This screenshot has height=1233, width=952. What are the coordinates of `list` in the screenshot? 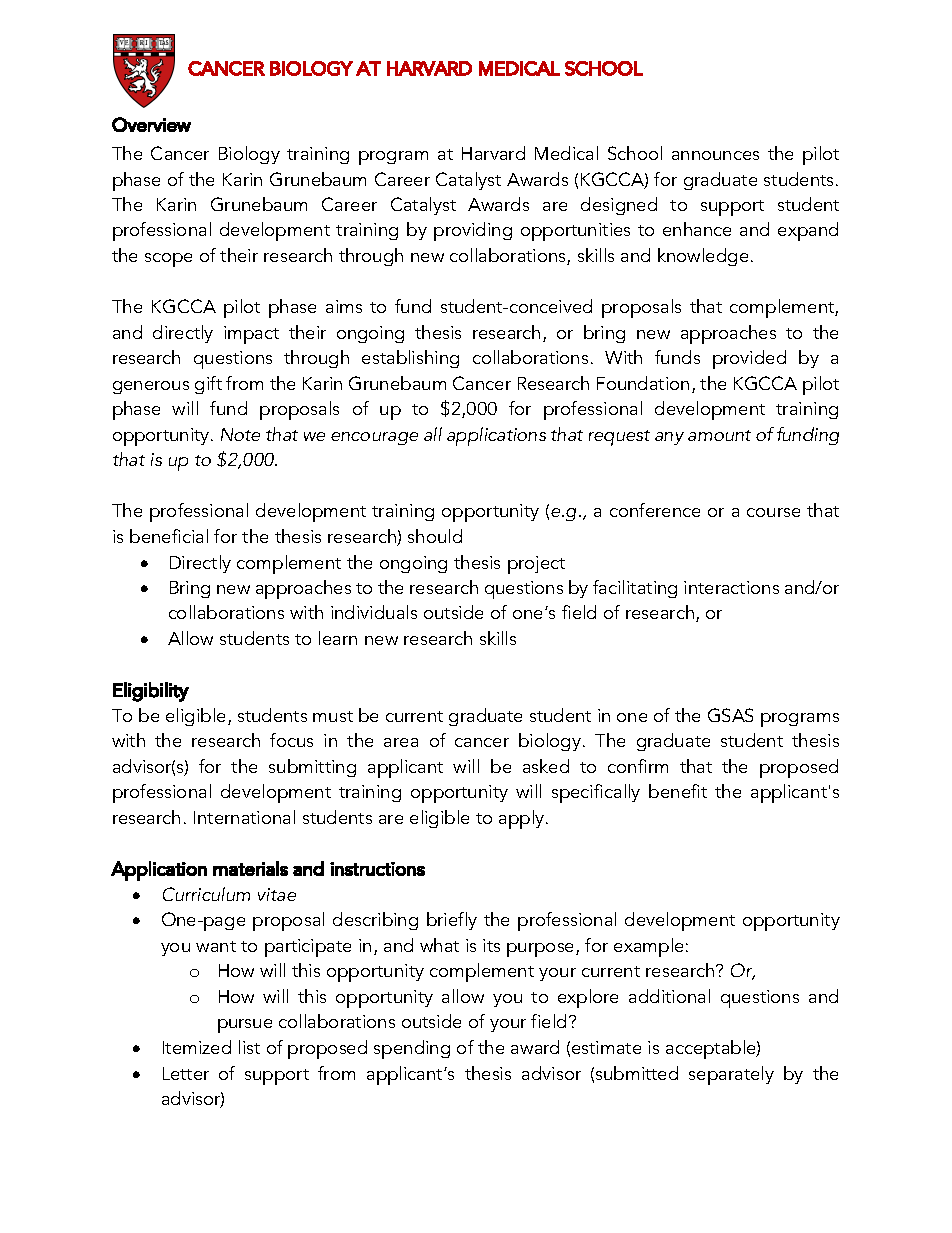 It's located at (249, 1047).
